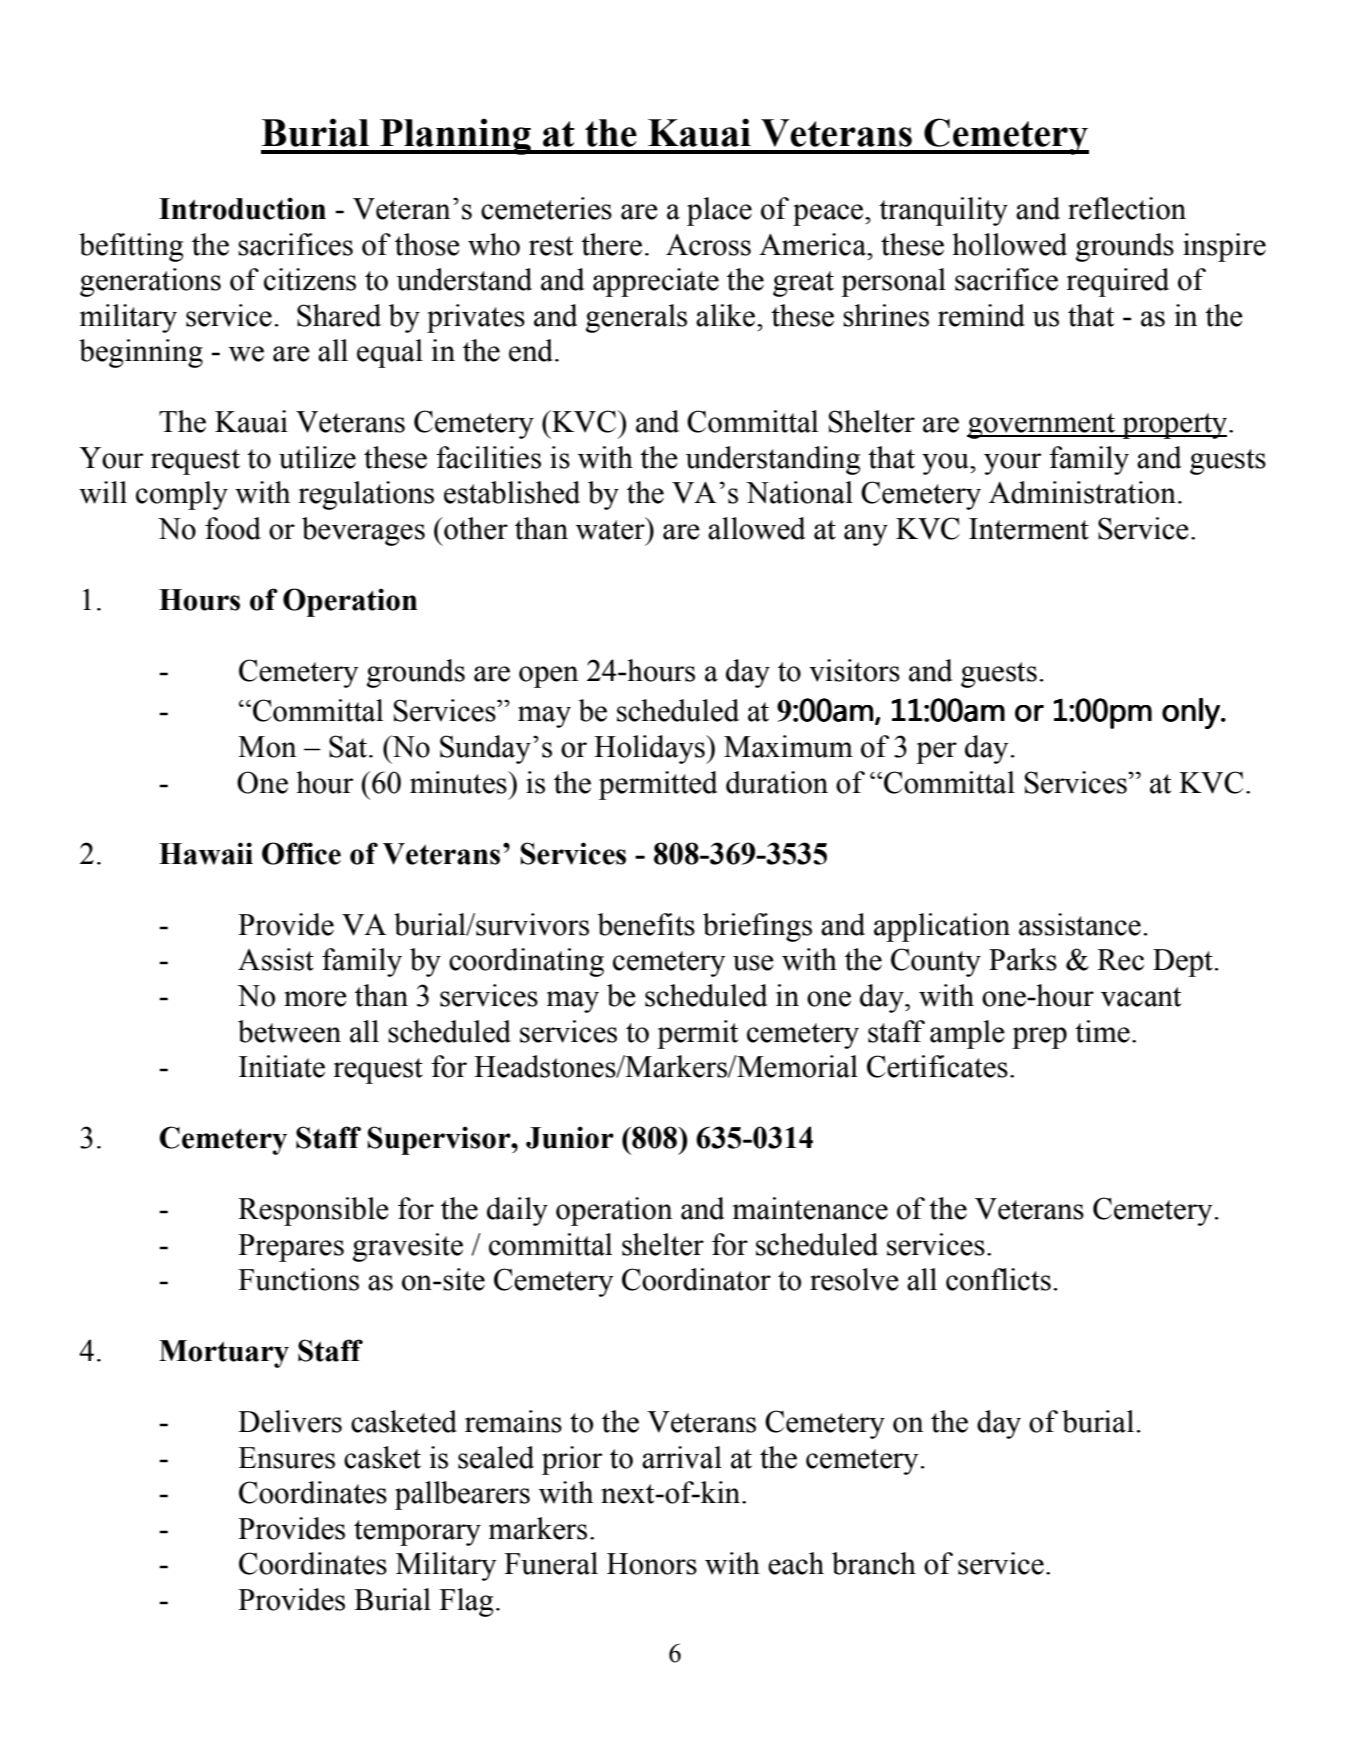 The height and width of the image is (1747, 1350). What do you see at coordinates (719, 211) in the image?
I see `place` at bounding box center [719, 211].
